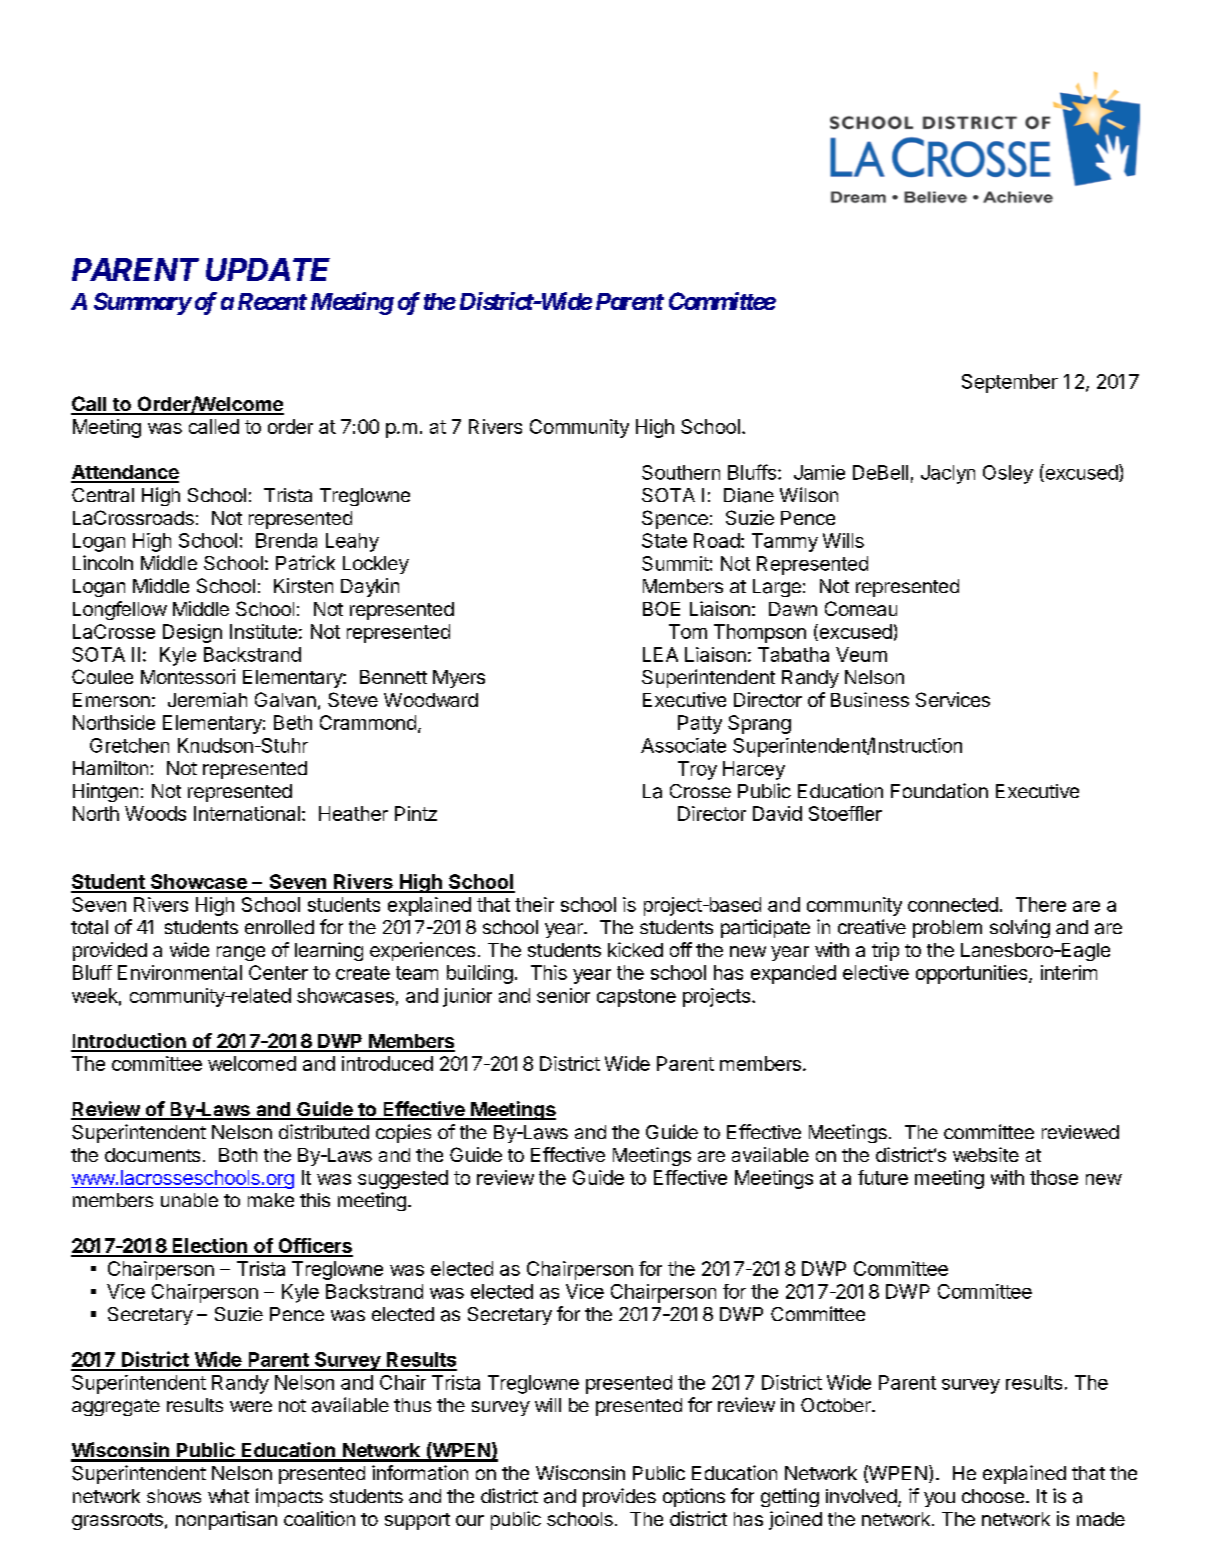 Image resolution: width=1211 pixels, height=1567 pixels. Describe the element at coordinates (636, 998) in the screenshot. I see `capstone` at that location.
